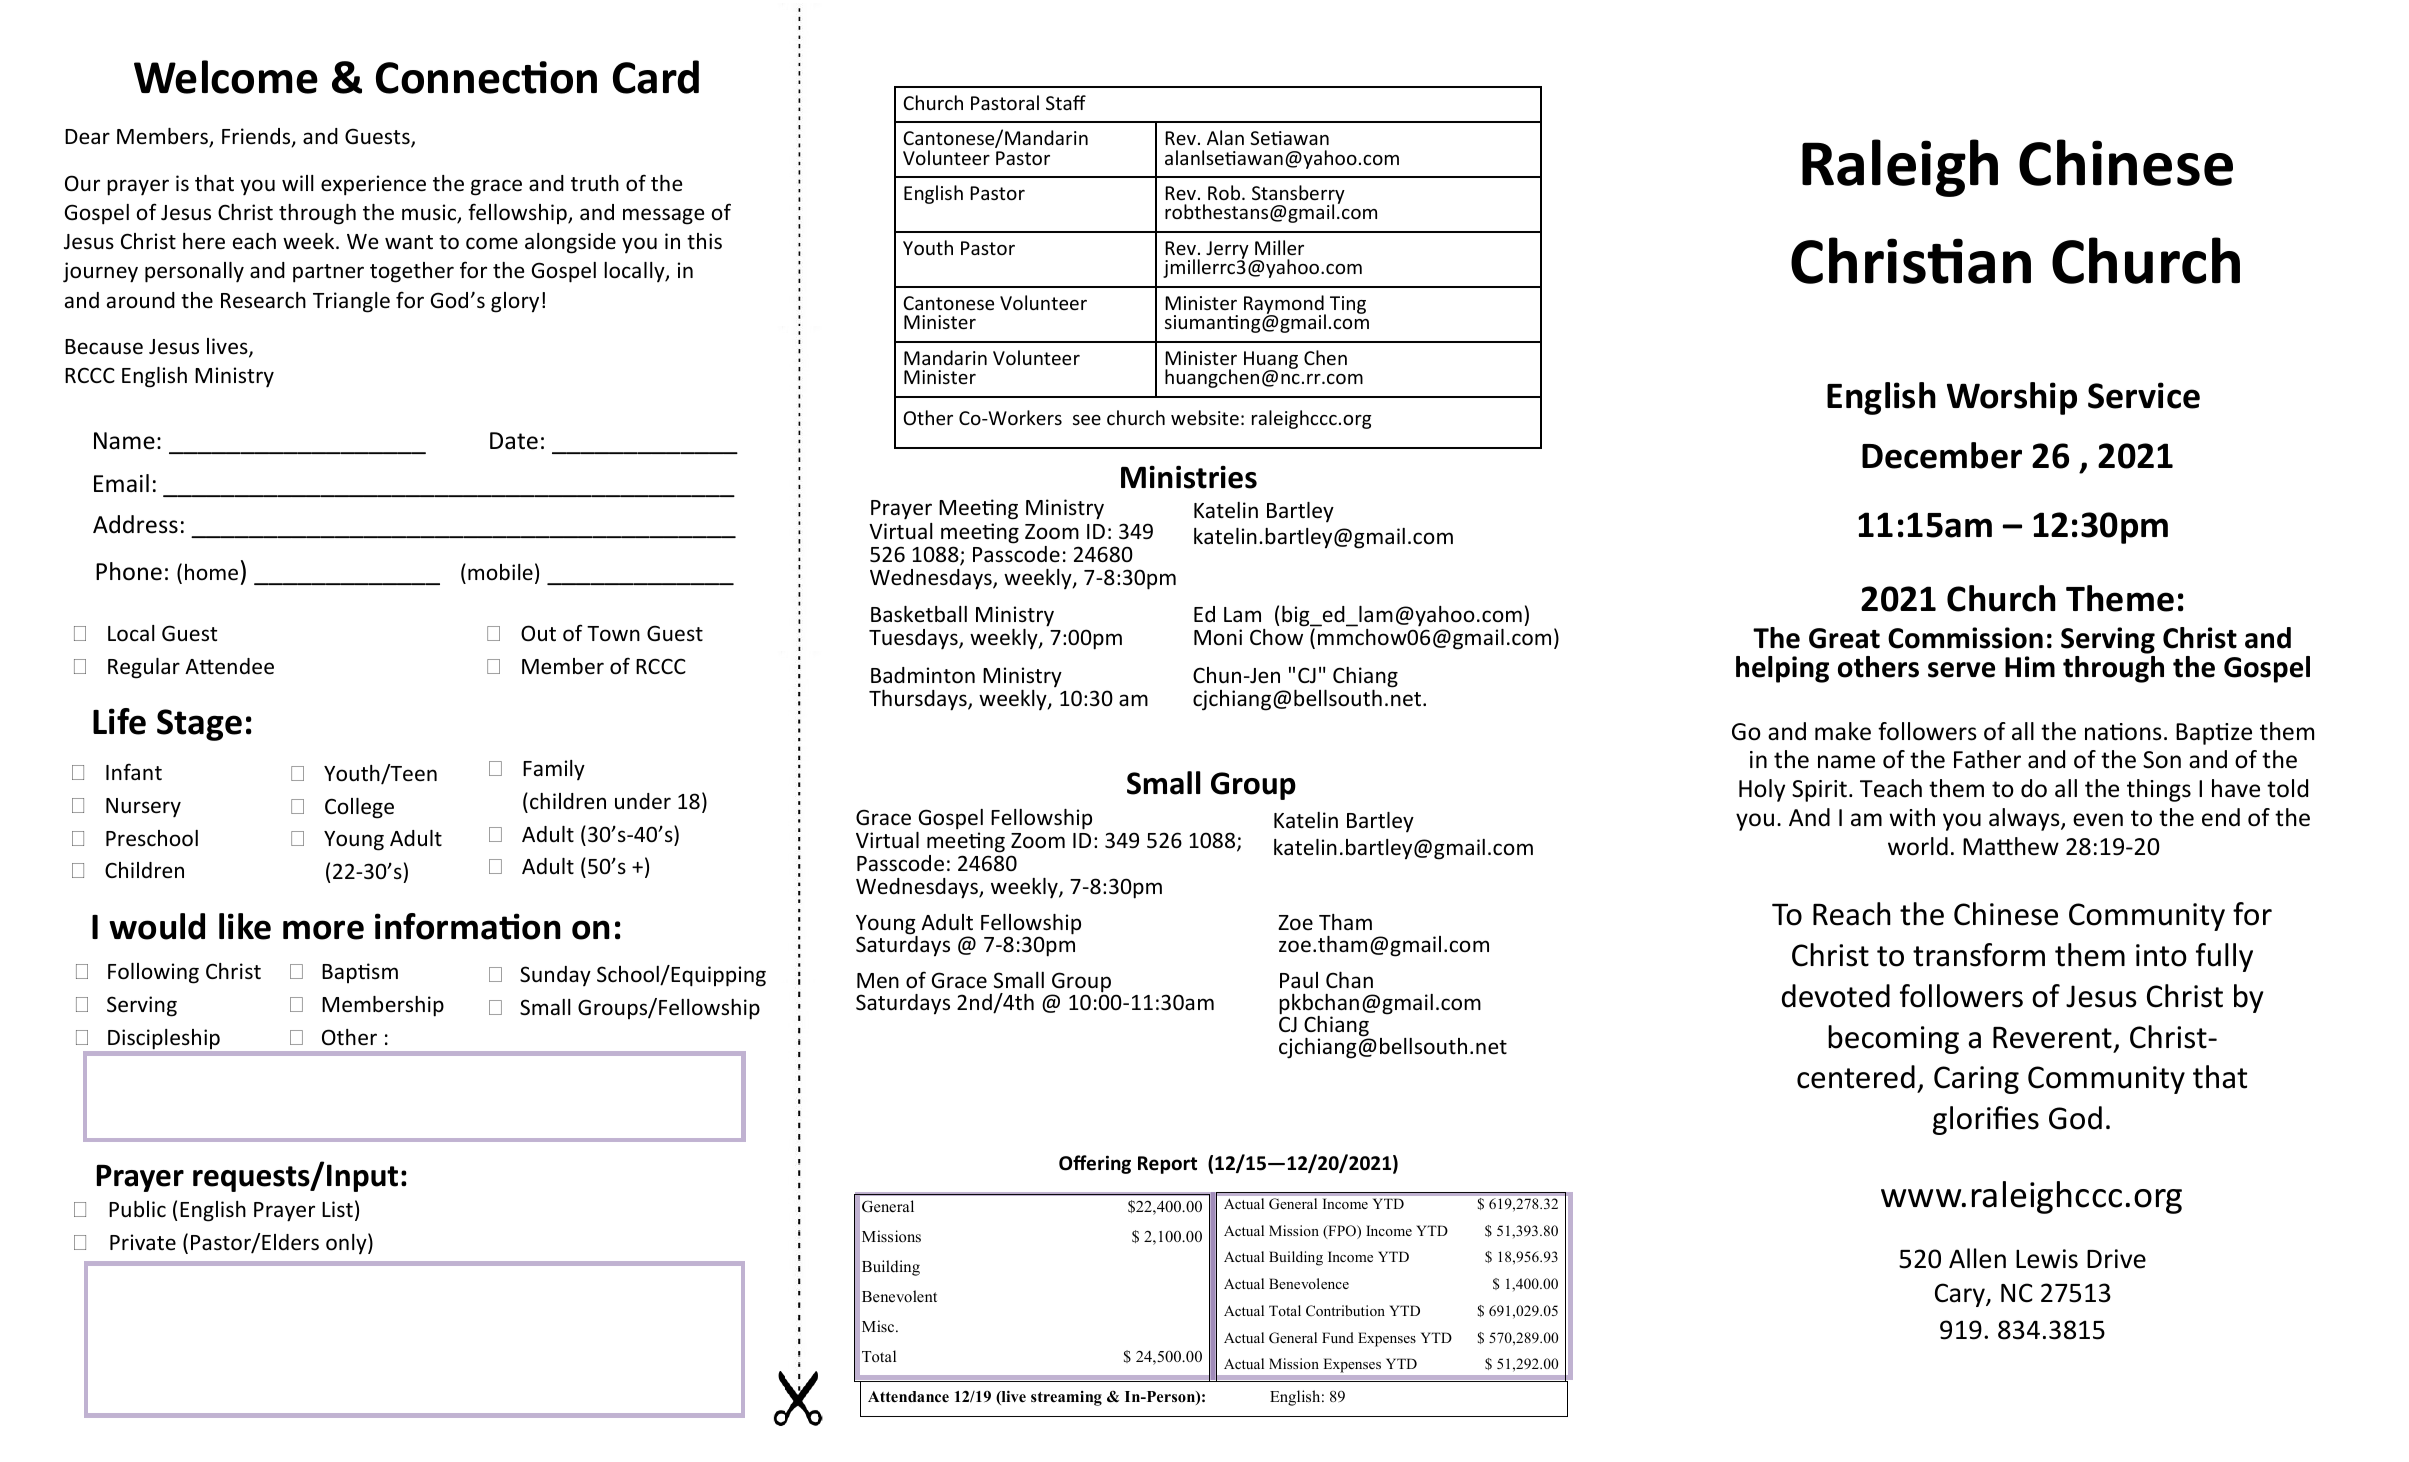 This image has width=2409, height=1462. Describe the element at coordinates (1066, 102) in the image. I see `Staff` at that location.
